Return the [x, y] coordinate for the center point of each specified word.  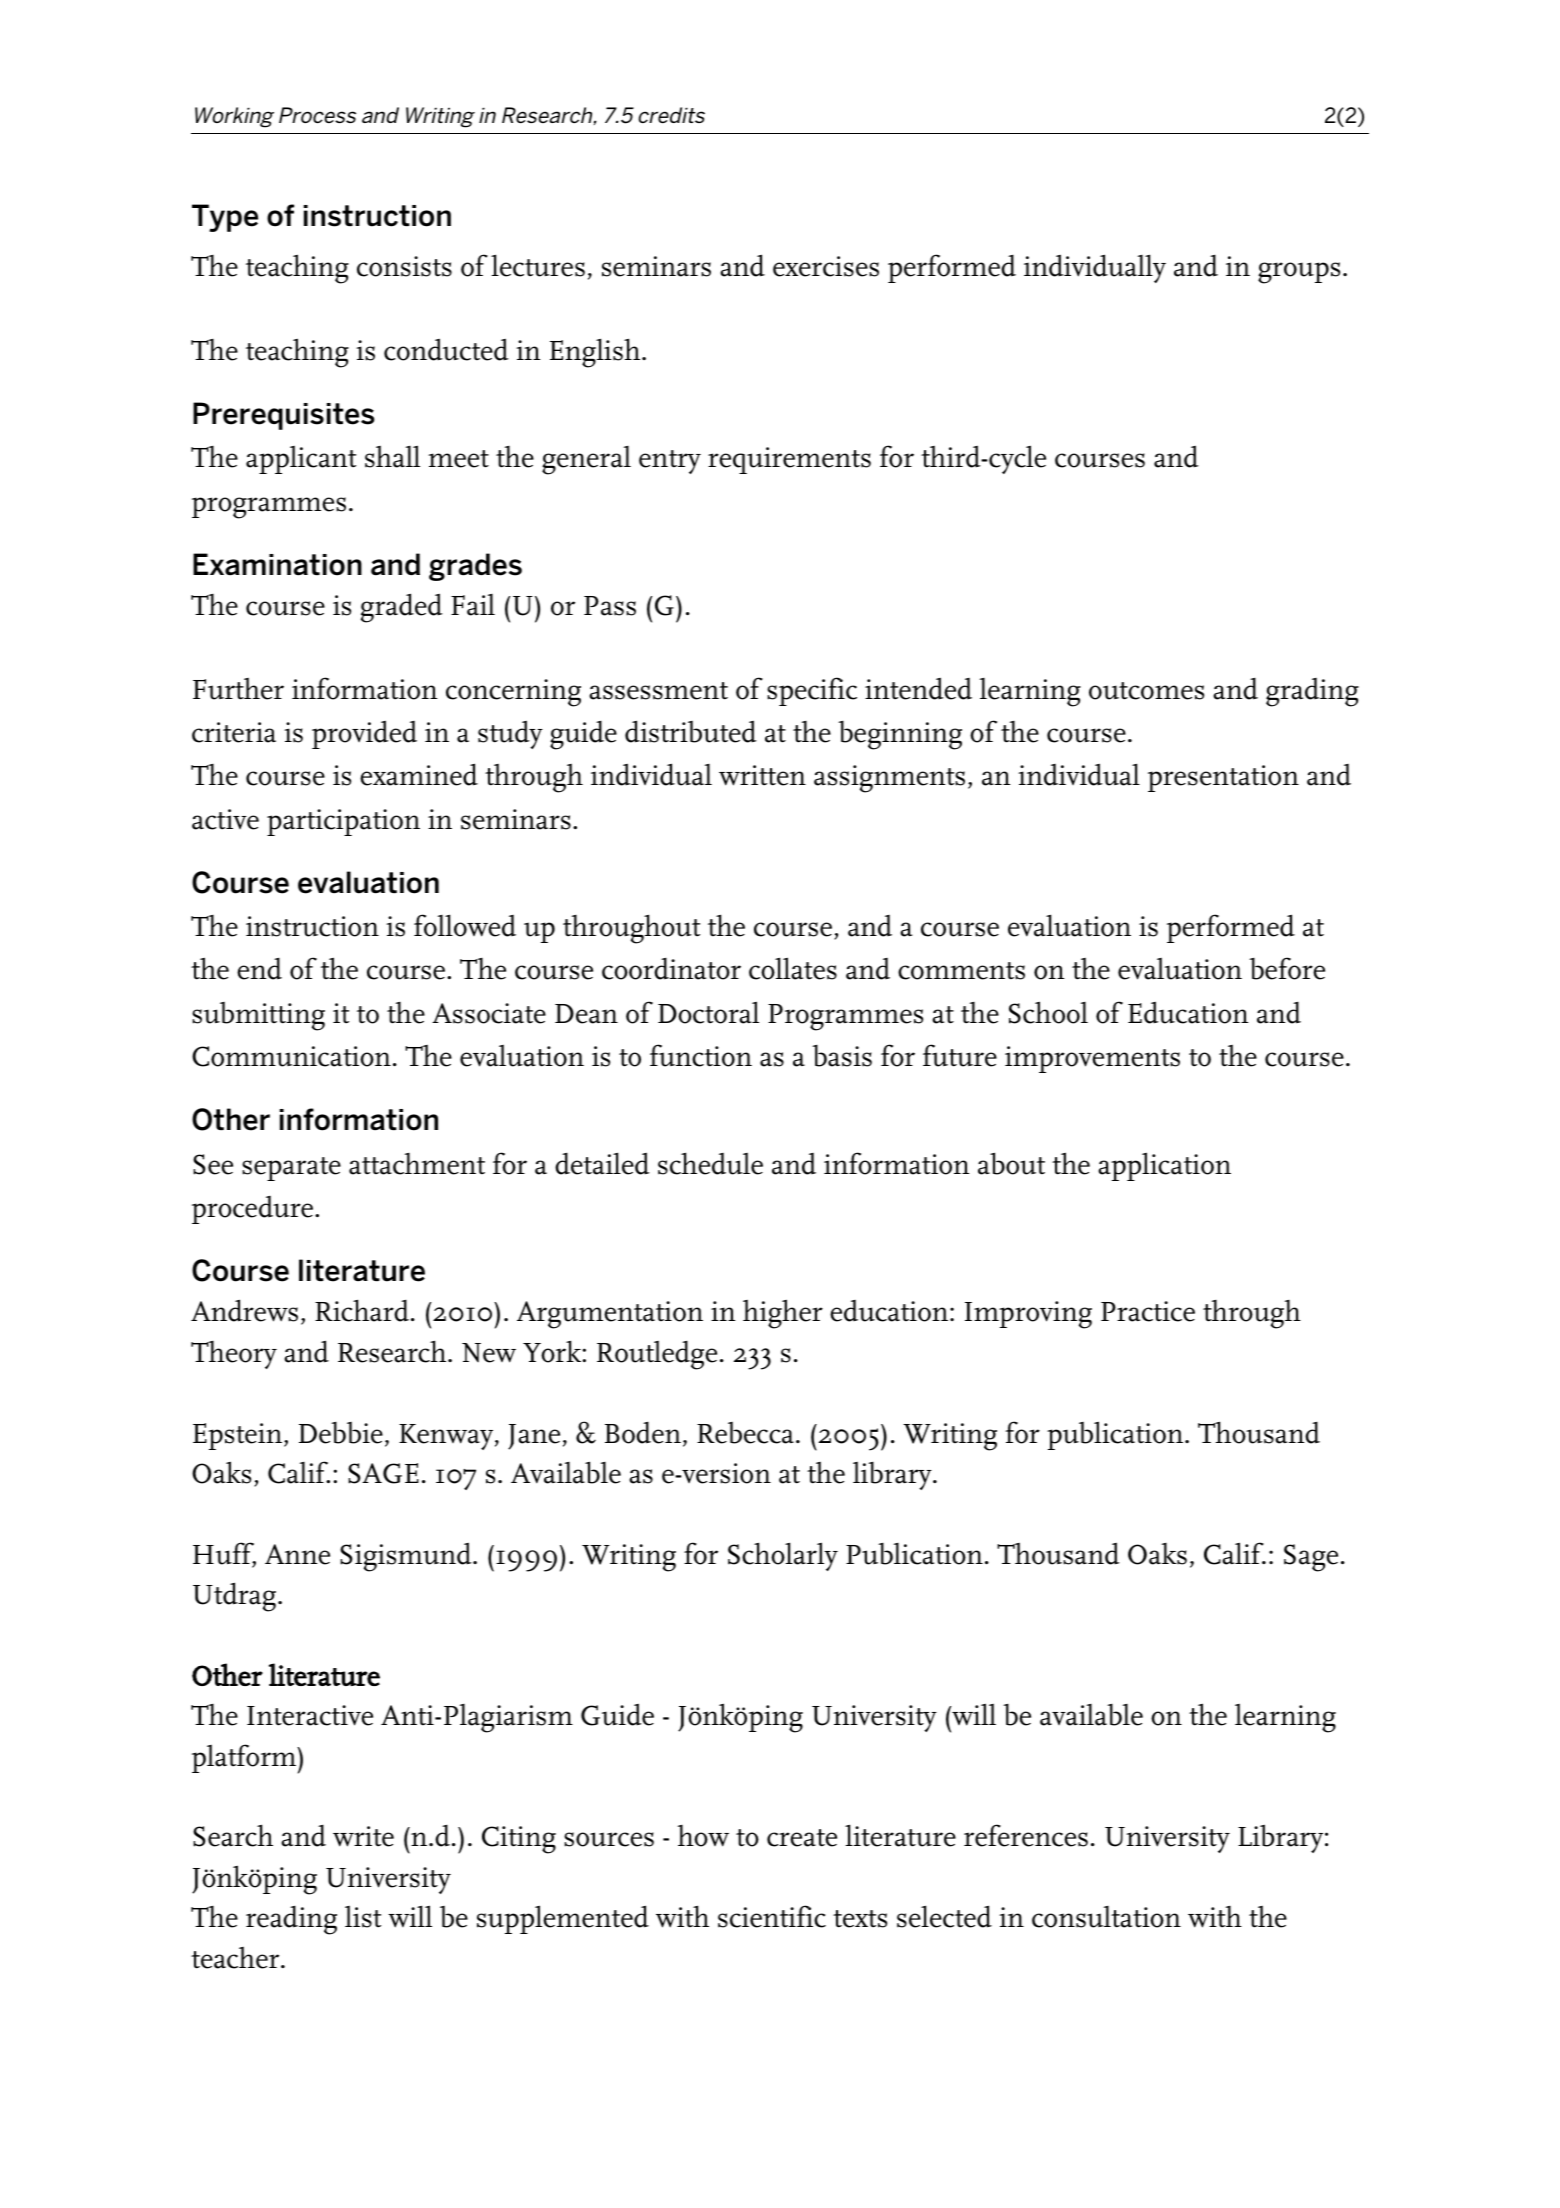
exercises [826, 266]
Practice [1148, 1311]
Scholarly [783, 1556]
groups [1299, 273]
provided [364, 734]
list [363, 1917]
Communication [291, 1056]
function [701, 1055]
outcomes [1146, 691]
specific [812, 691]
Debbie [341, 1433]
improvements [1092, 1059]
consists [404, 266]
